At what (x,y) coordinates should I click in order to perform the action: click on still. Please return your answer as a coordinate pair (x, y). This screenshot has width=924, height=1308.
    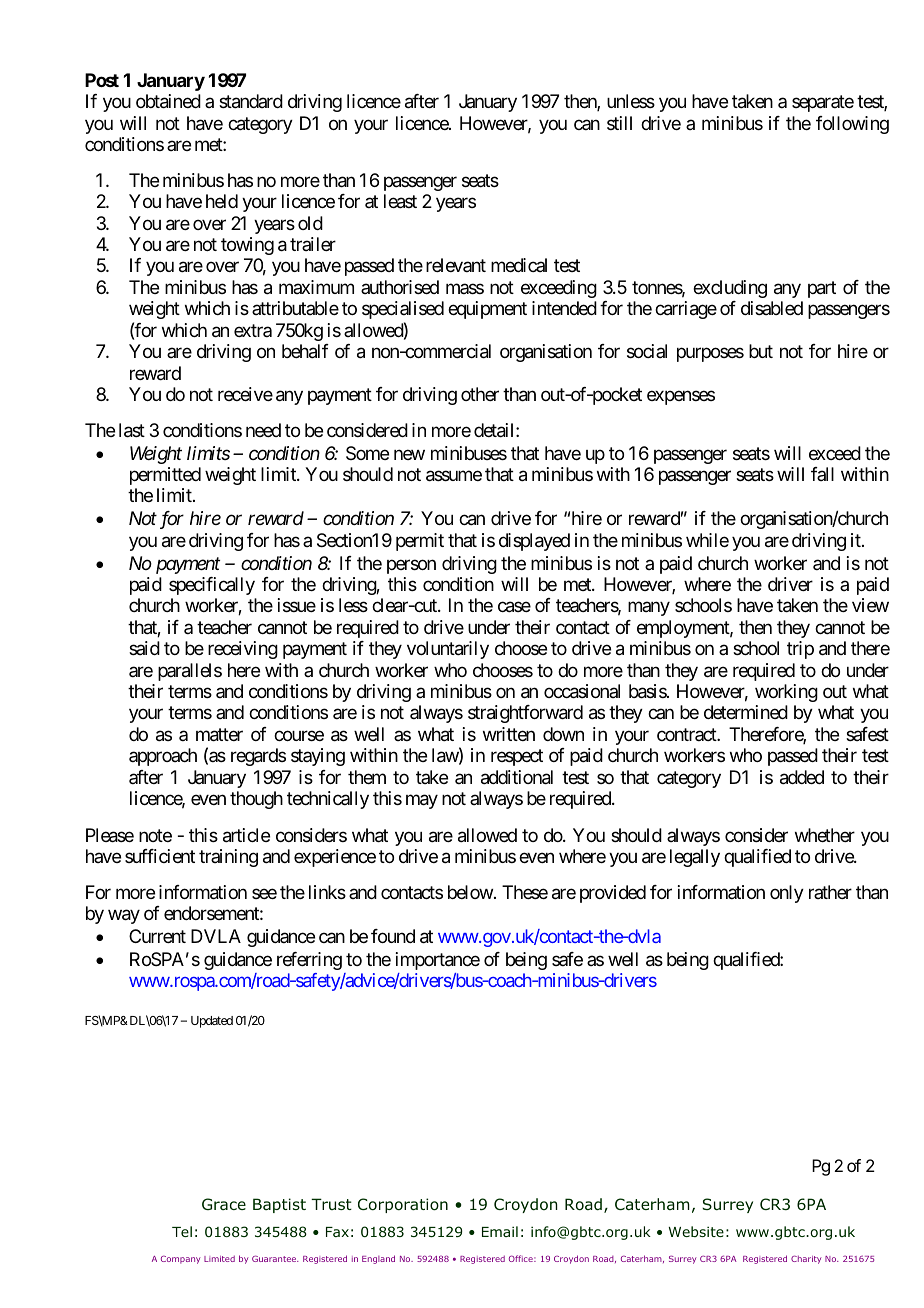
    Looking at the image, I should click on (619, 123).
